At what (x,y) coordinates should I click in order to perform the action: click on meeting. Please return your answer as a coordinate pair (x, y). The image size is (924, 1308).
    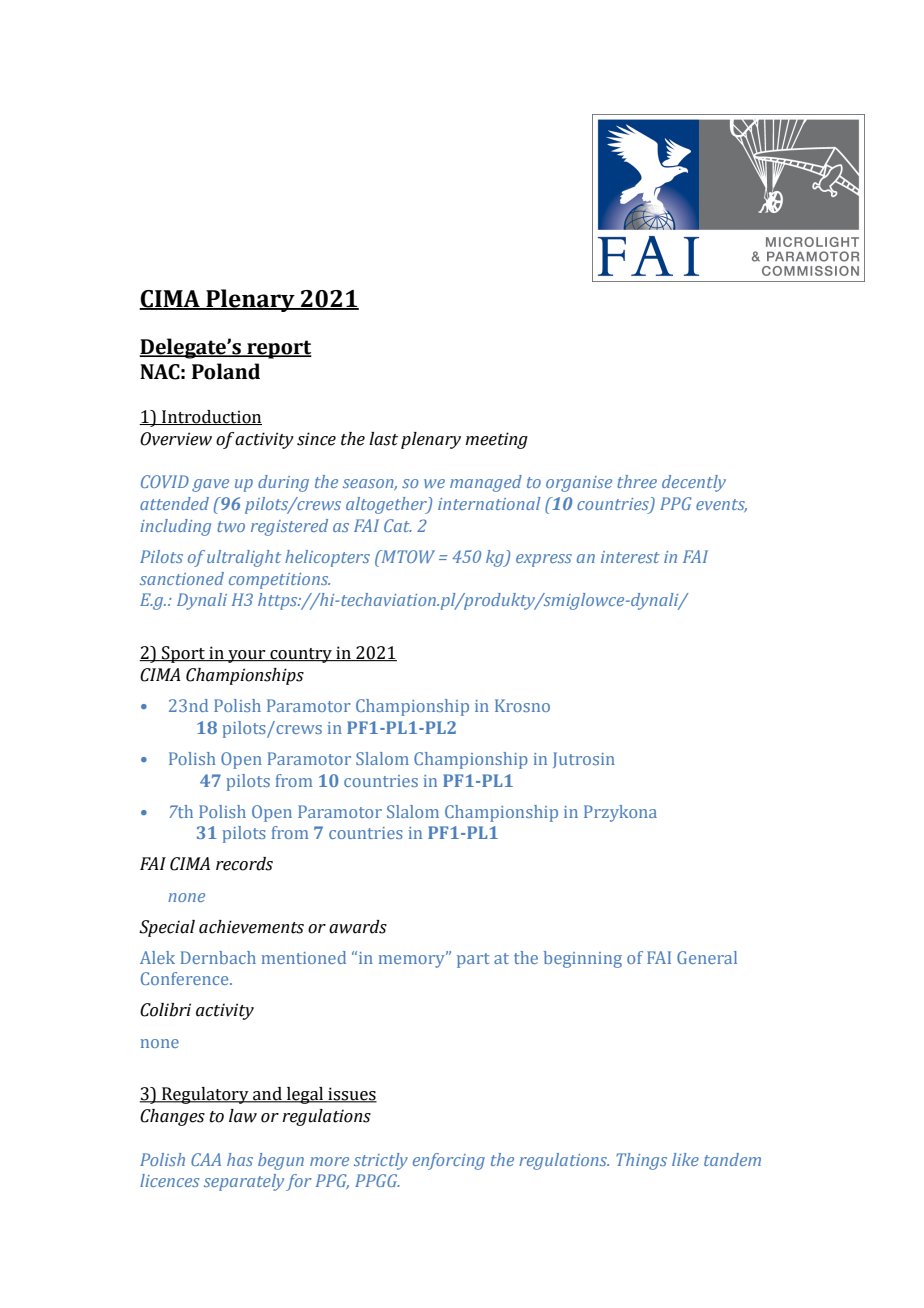
    Looking at the image, I should click on (496, 440).
